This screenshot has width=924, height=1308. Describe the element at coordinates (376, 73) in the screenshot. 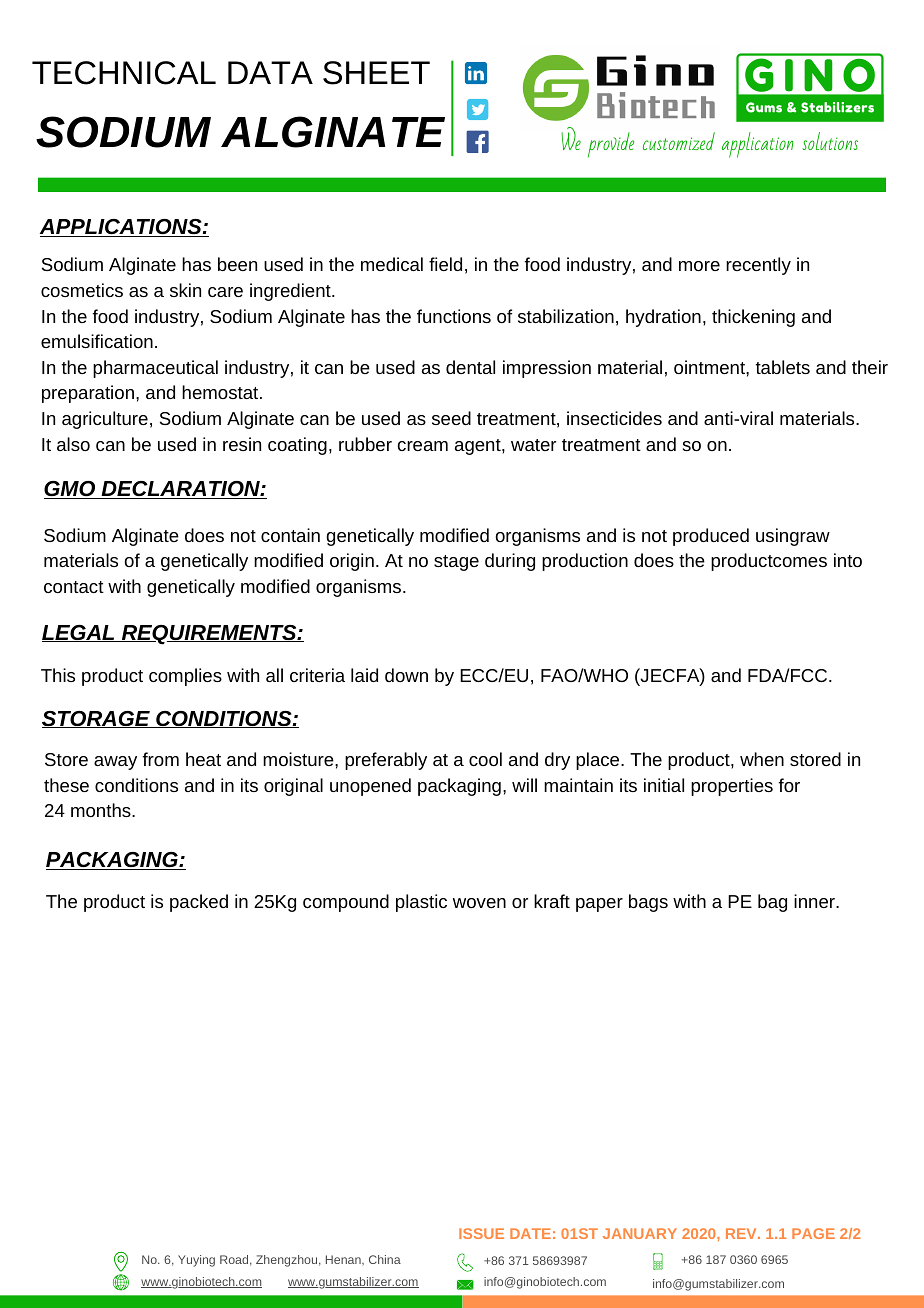

I see `SHEET` at that location.
